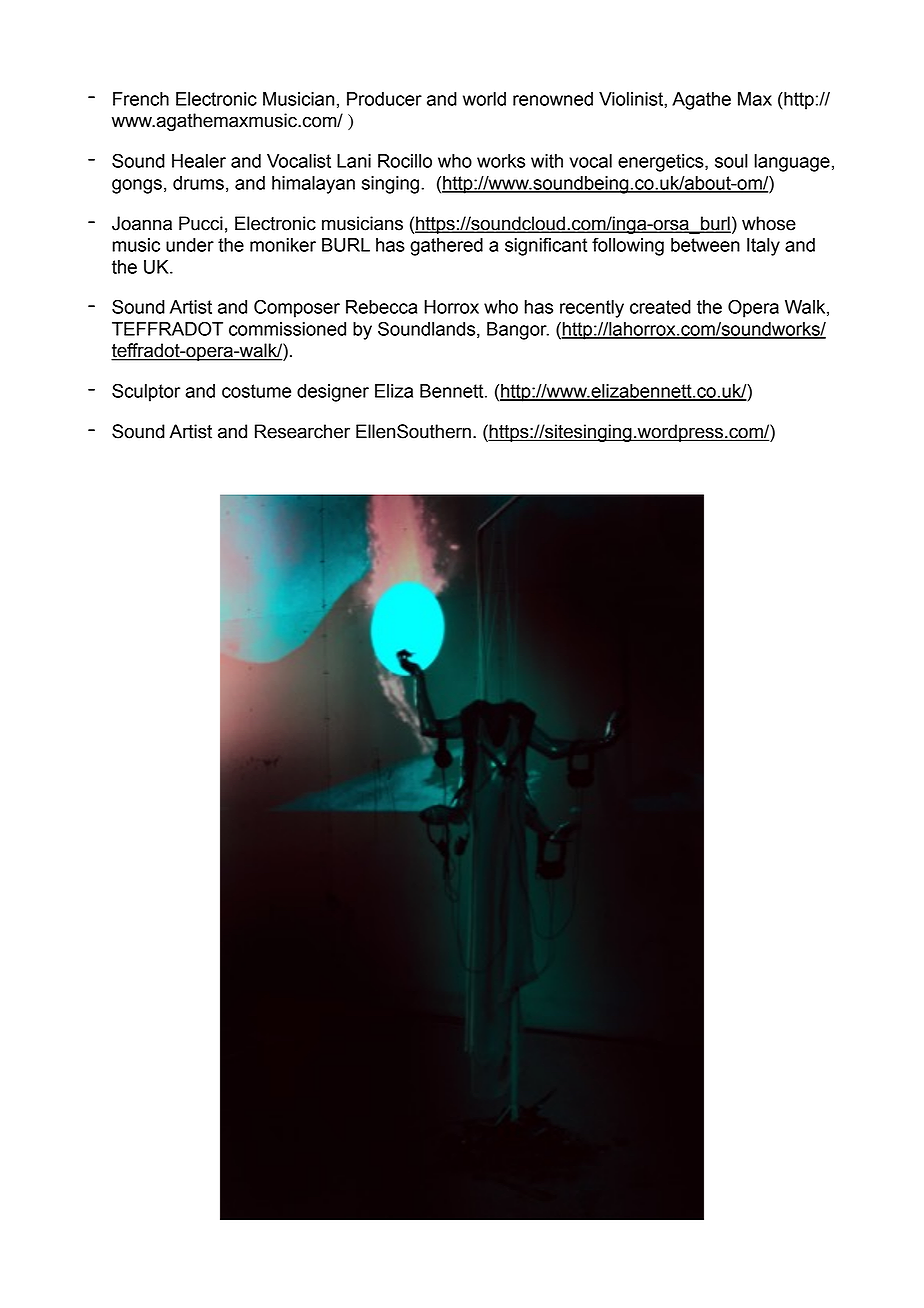  Describe the element at coordinates (287, 329) in the document. I see `commissioned` at that location.
